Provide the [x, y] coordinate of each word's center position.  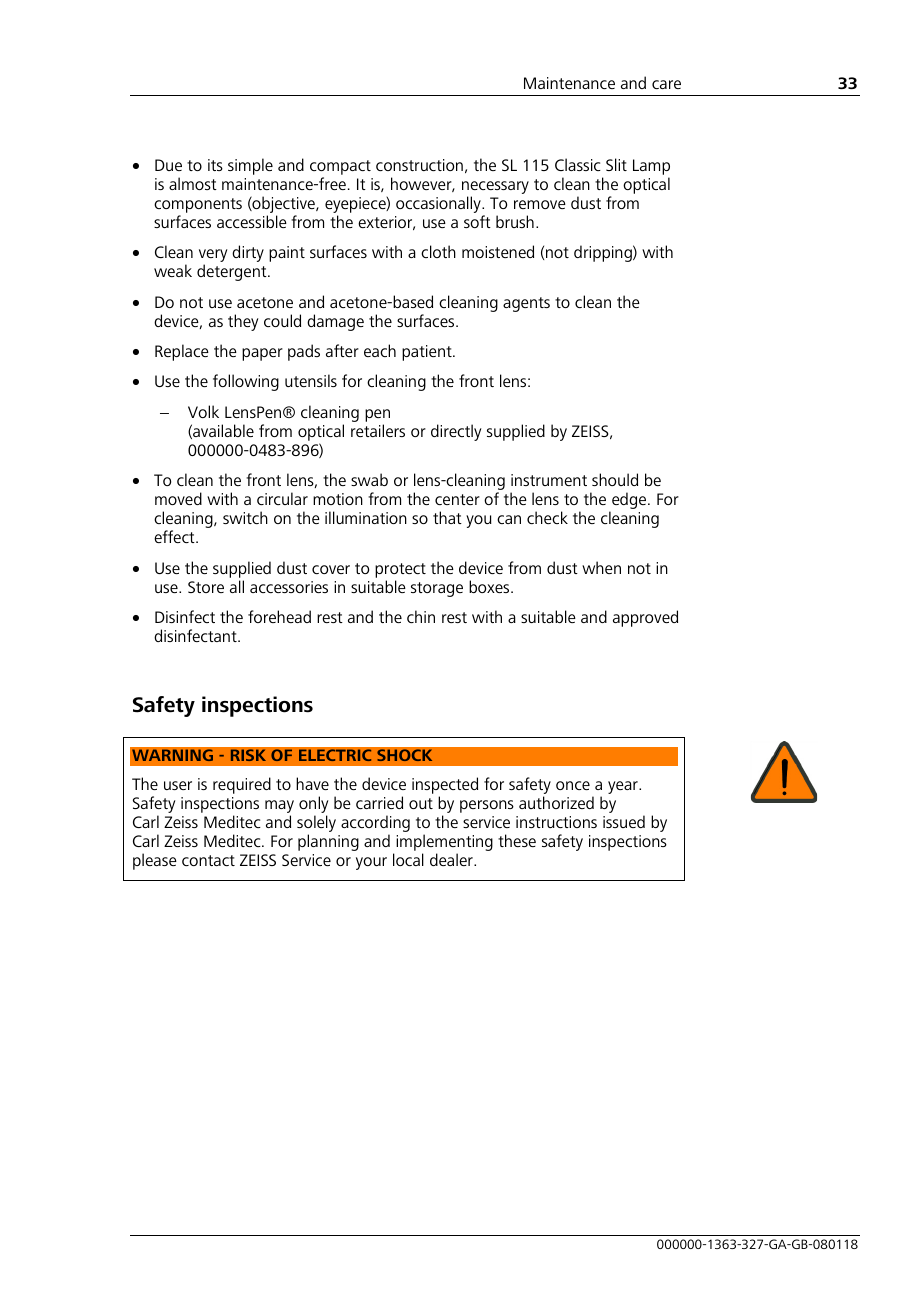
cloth [438, 251]
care [666, 84]
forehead [279, 616]
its [215, 165]
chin [421, 616]
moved [178, 498]
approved [645, 618]
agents [526, 304]
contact [208, 860]
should [615, 479]
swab [369, 479]
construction [419, 165]
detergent [233, 272]
